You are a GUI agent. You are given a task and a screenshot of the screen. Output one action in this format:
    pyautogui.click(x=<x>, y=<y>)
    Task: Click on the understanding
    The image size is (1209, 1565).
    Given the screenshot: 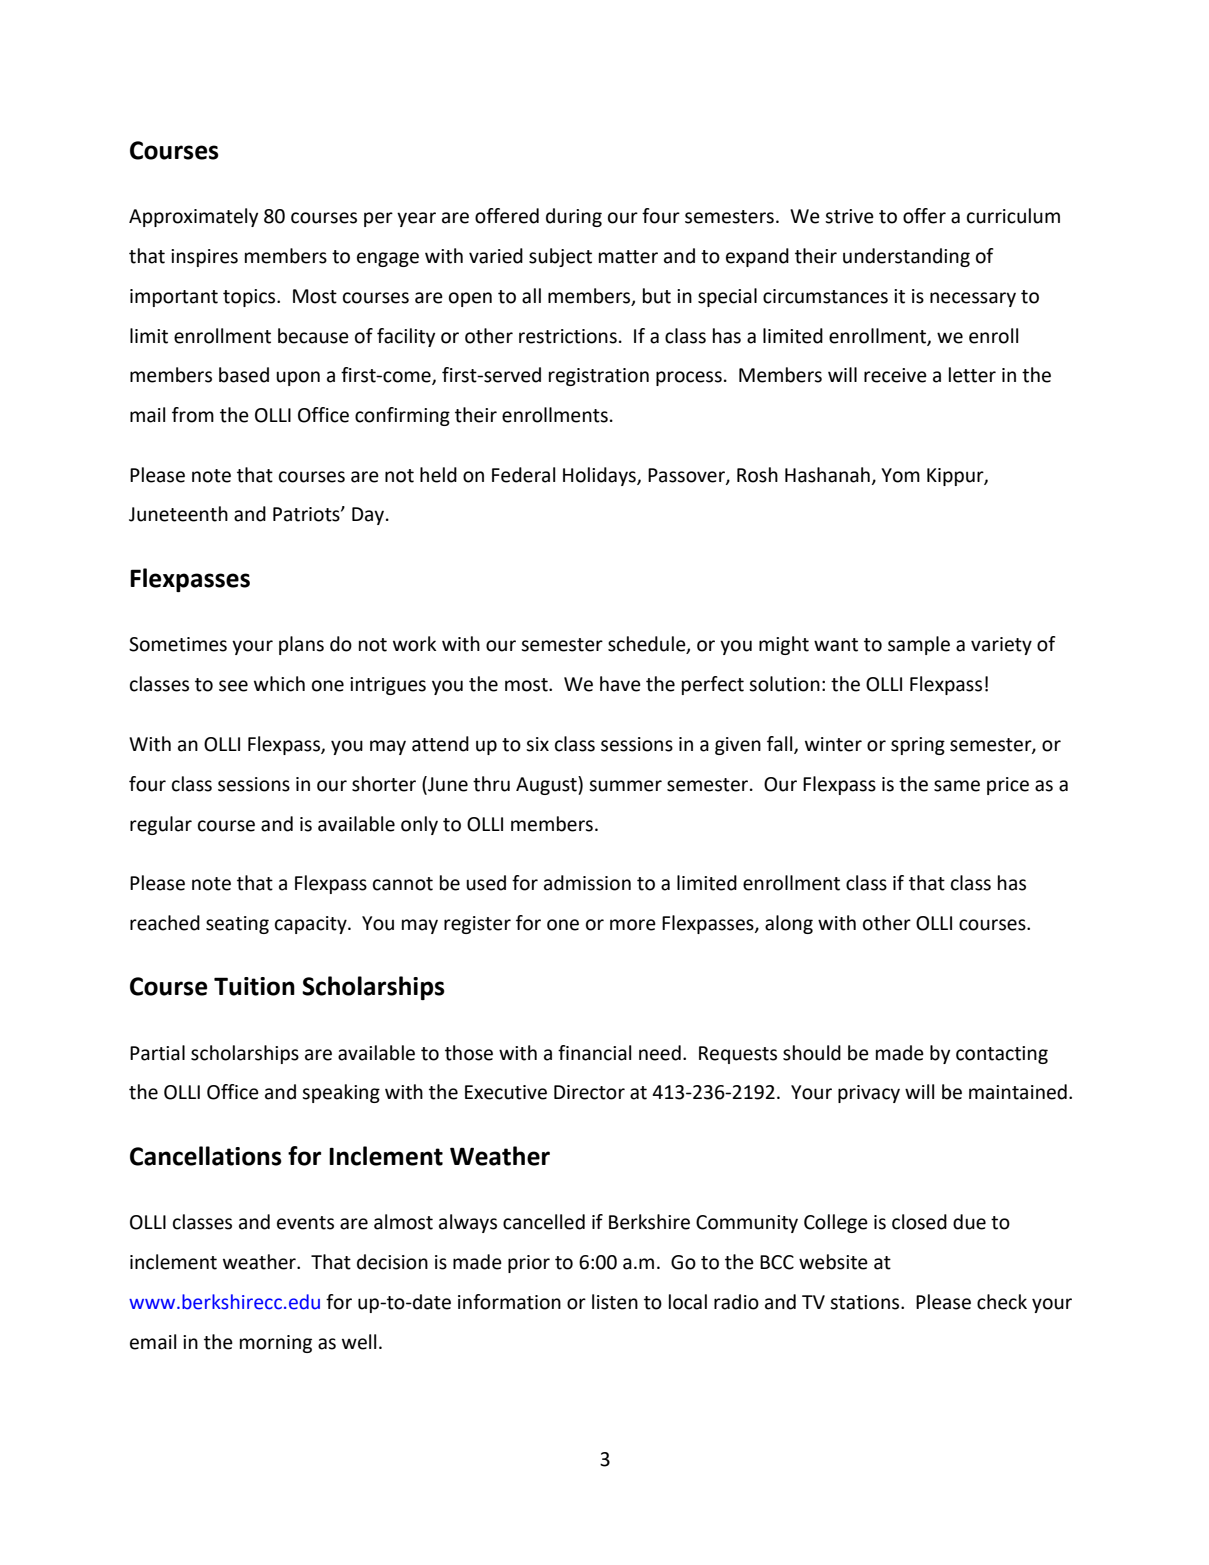 What is the action you would take?
    pyautogui.click(x=906, y=257)
